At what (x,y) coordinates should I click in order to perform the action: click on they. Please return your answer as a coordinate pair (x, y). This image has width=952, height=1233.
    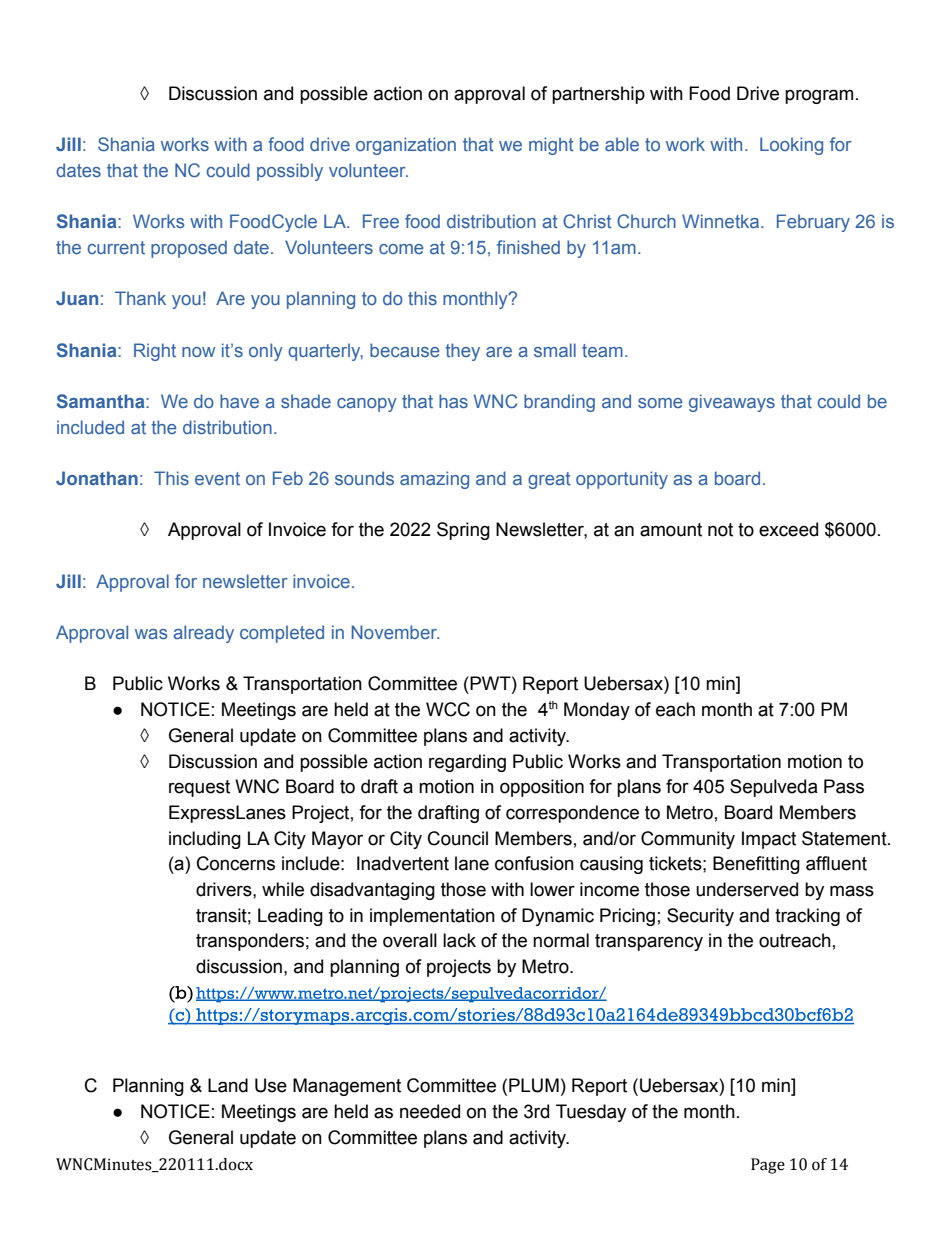
    Looking at the image, I should click on (462, 352).
